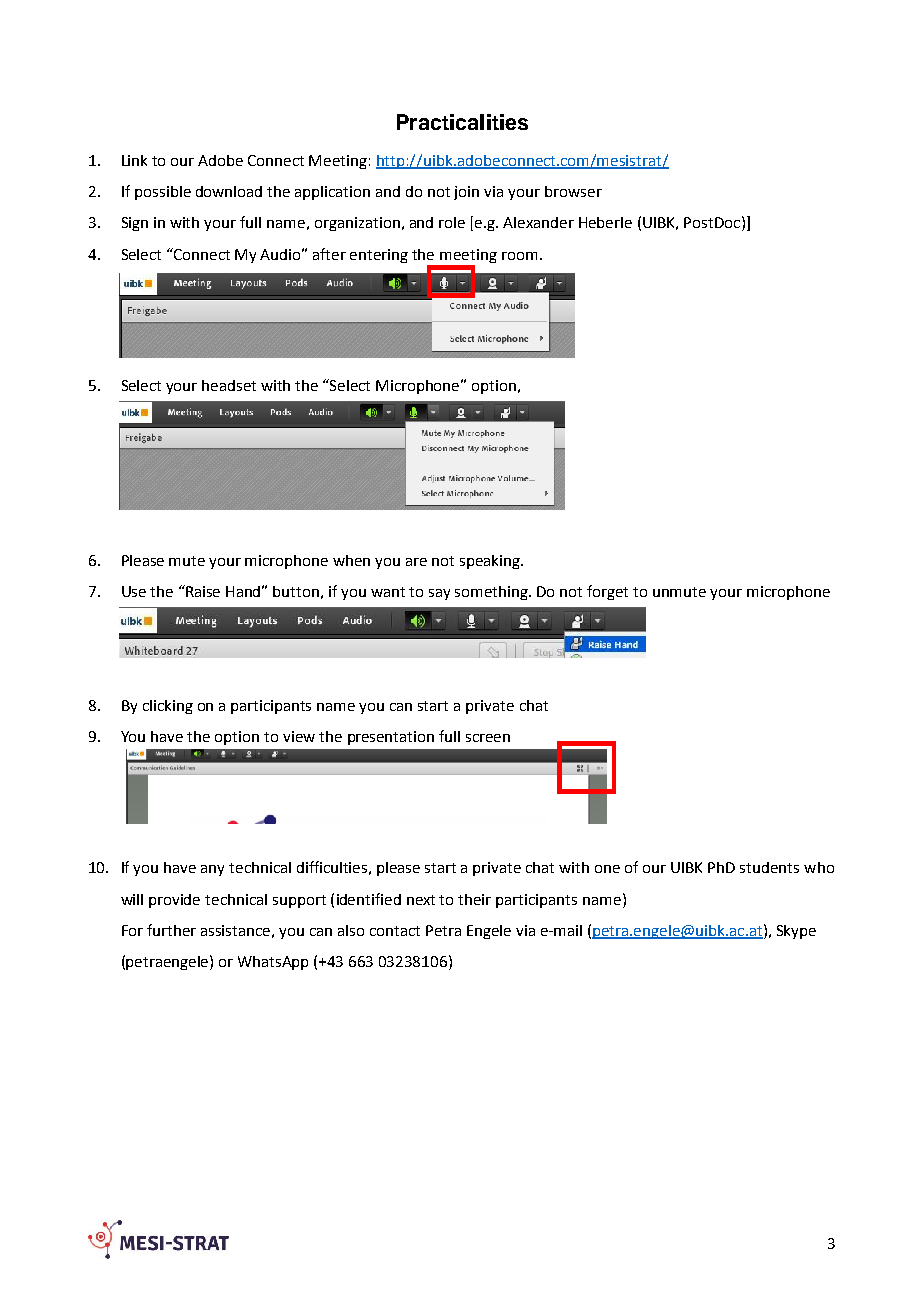 This screenshot has height=1308, width=924. Describe the element at coordinates (202, 591) in the screenshot. I see `Raise` at that location.
